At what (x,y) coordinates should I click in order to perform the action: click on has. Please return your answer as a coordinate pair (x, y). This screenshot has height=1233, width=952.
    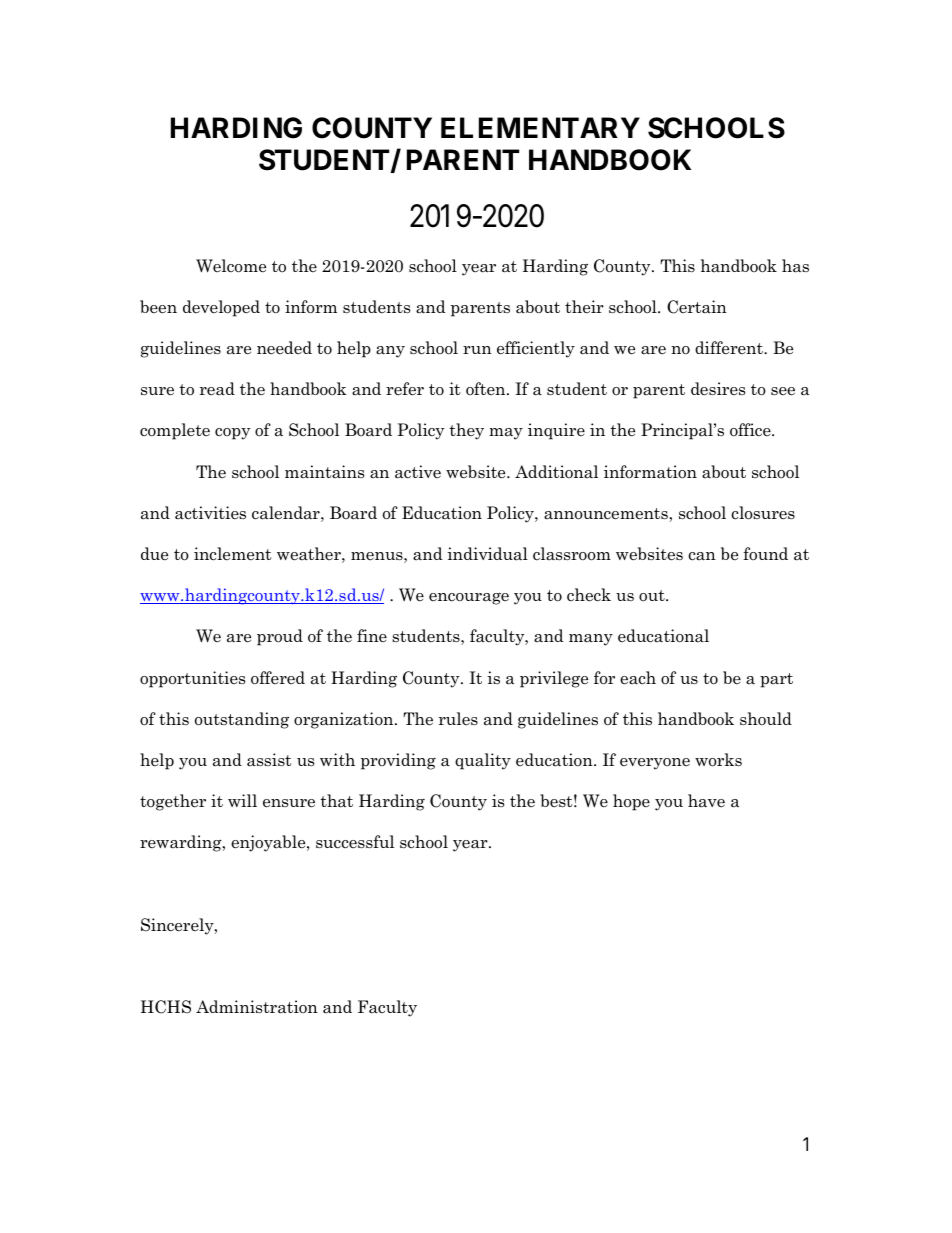
    Looking at the image, I should click on (795, 266).
